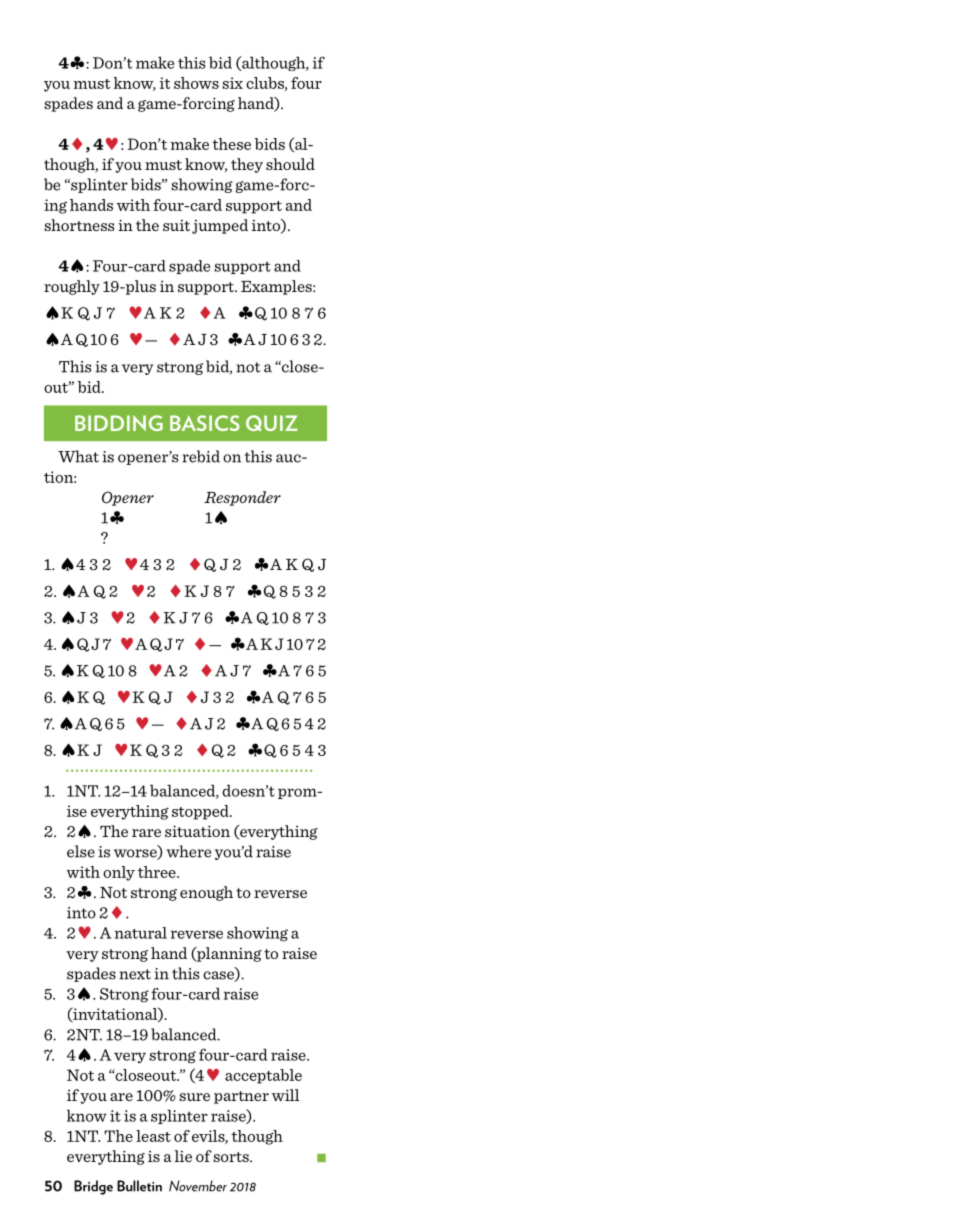 Image resolution: width=980 pixels, height=1229 pixels. What do you see at coordinates (247, 165) in the screenshot?
I see `they` at bounding box center [247, 165].
